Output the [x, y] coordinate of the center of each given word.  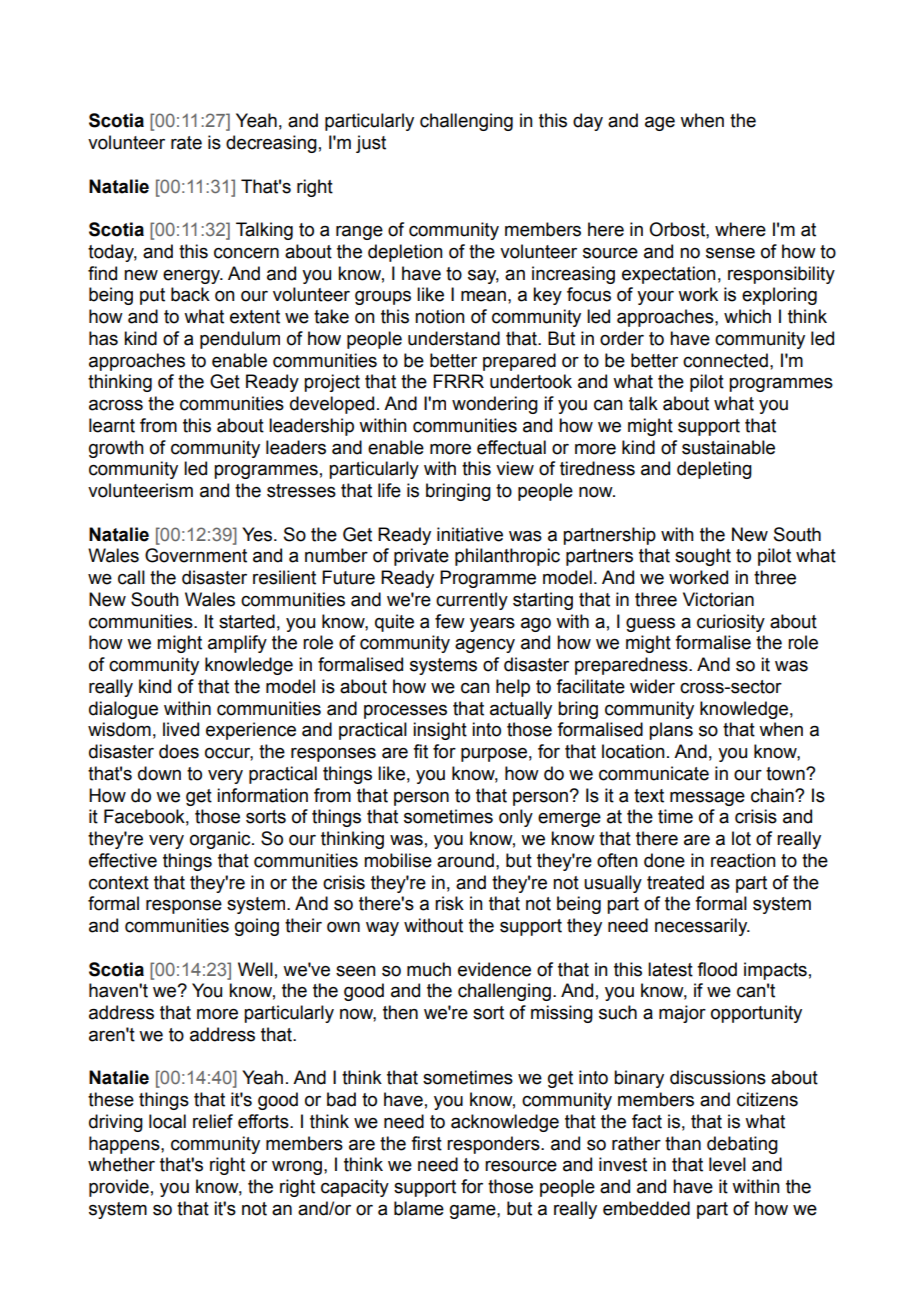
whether [121, 1164]
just [371, 144]
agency [485, 645]
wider [652, 686]
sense [730, 253]
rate [186, 143]
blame [419, 1208]
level [727, 1164]
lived [181, 729]
